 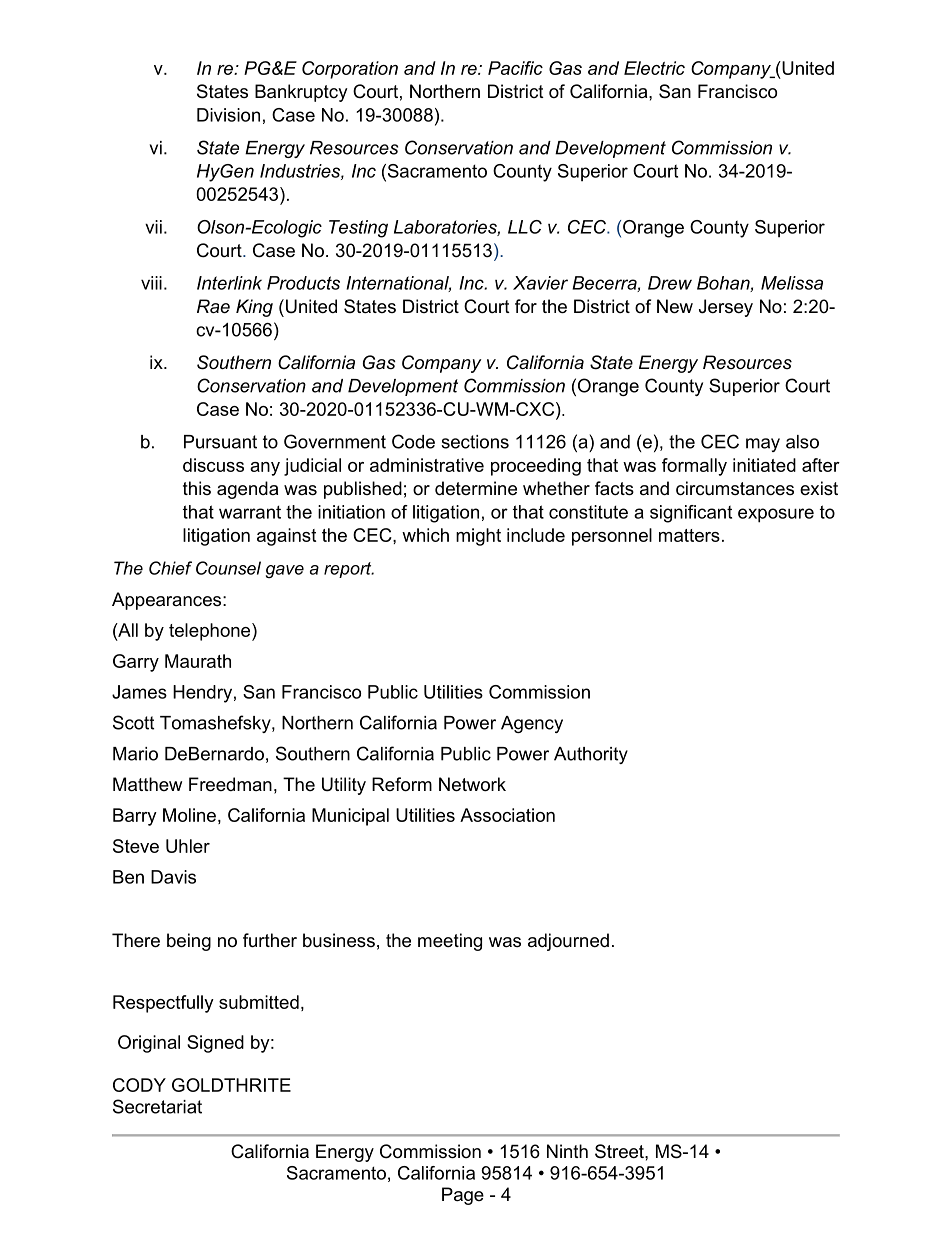 I want to click on Rae, so click(x=213, y=306).
